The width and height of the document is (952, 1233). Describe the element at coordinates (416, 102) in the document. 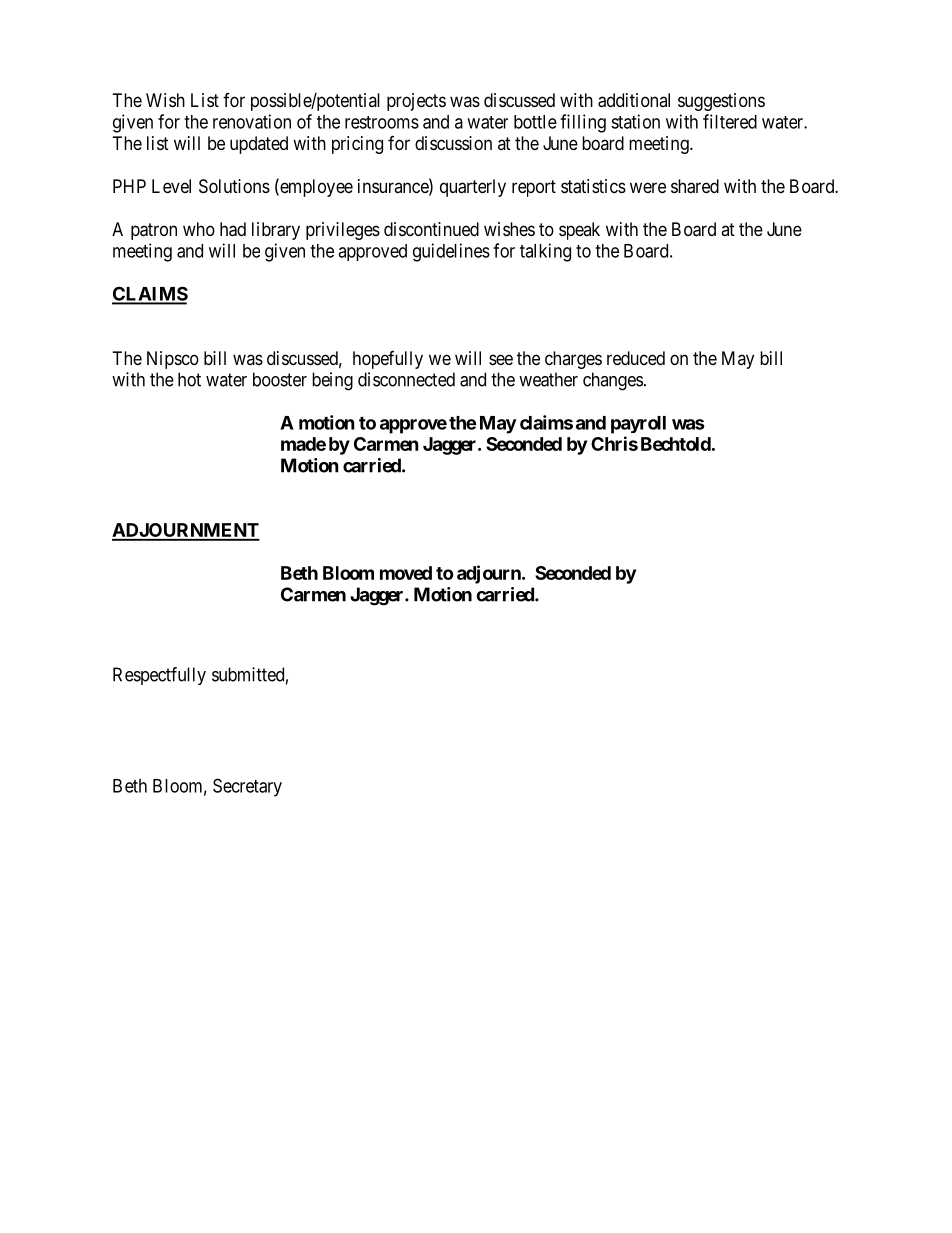

I see `projects` at that location.
